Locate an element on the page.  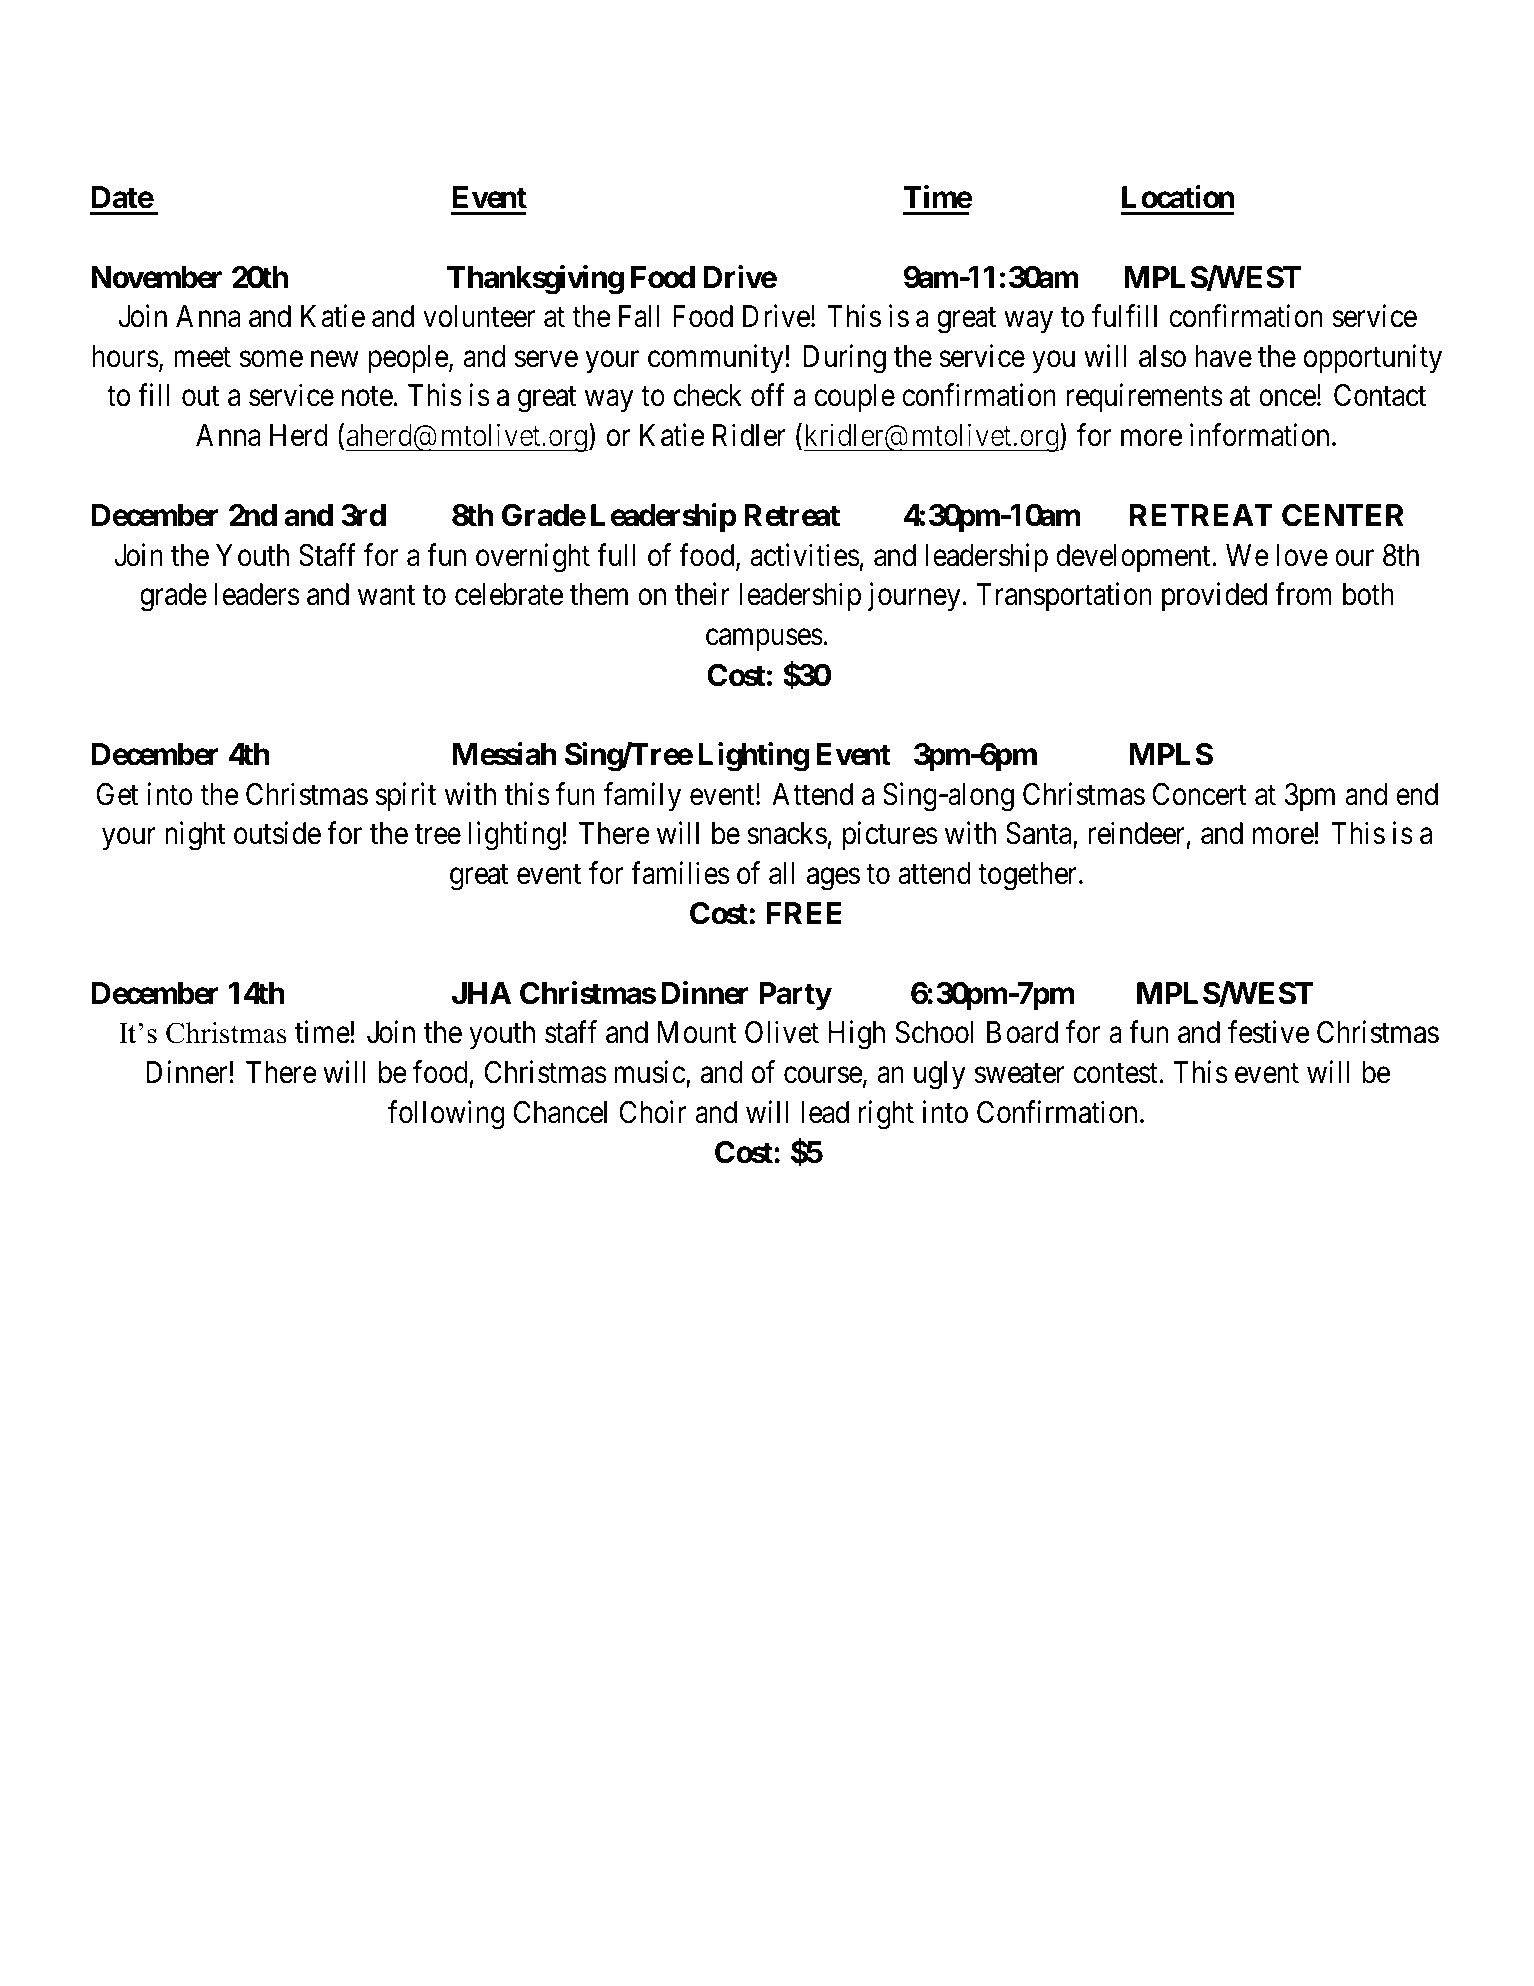
full is located at coordinates (616, 554).
